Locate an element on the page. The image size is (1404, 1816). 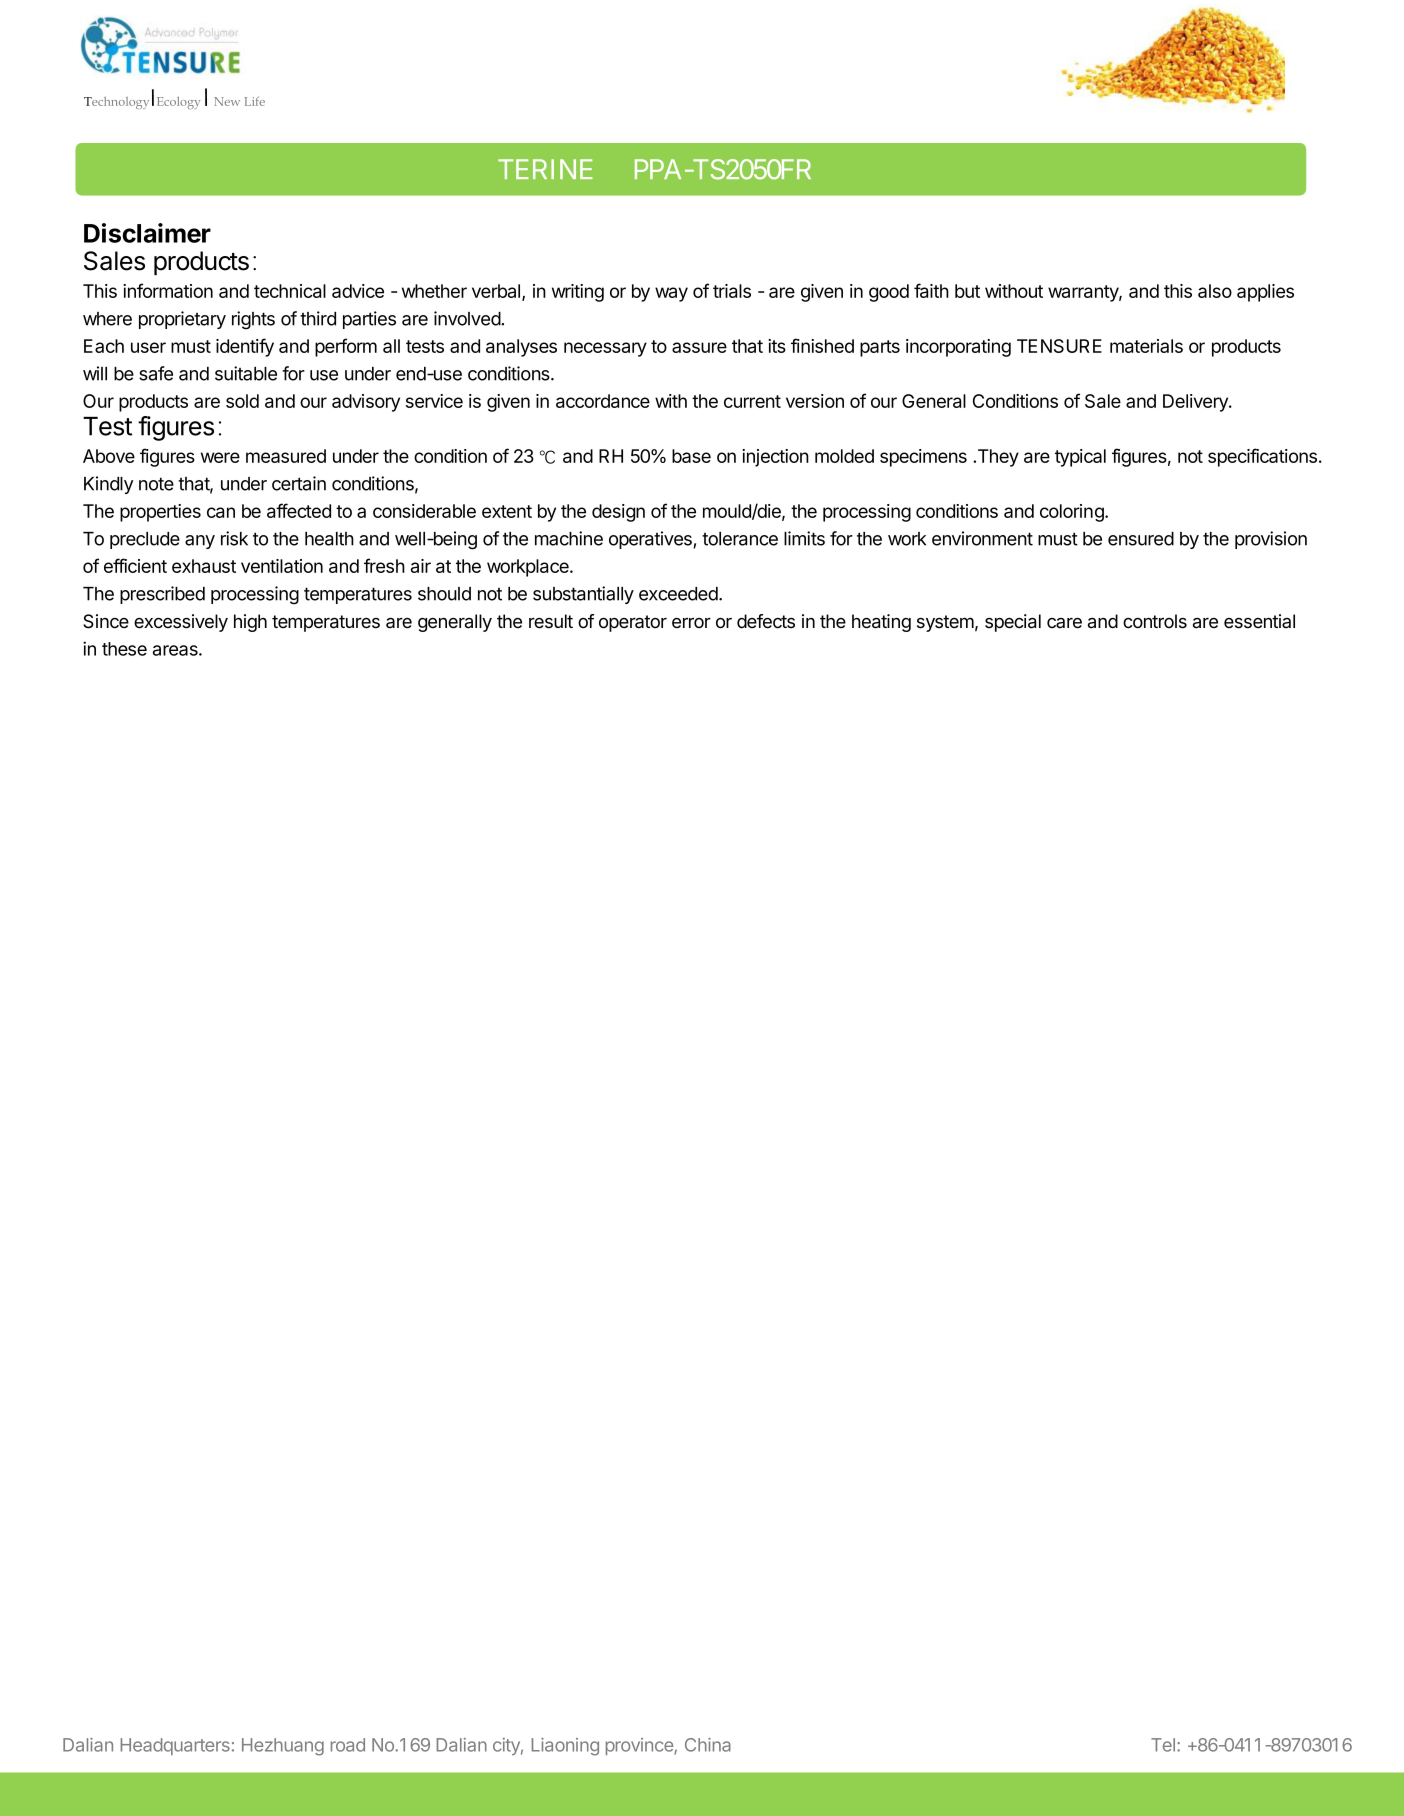
also is located at coordinates (1215, 291).
